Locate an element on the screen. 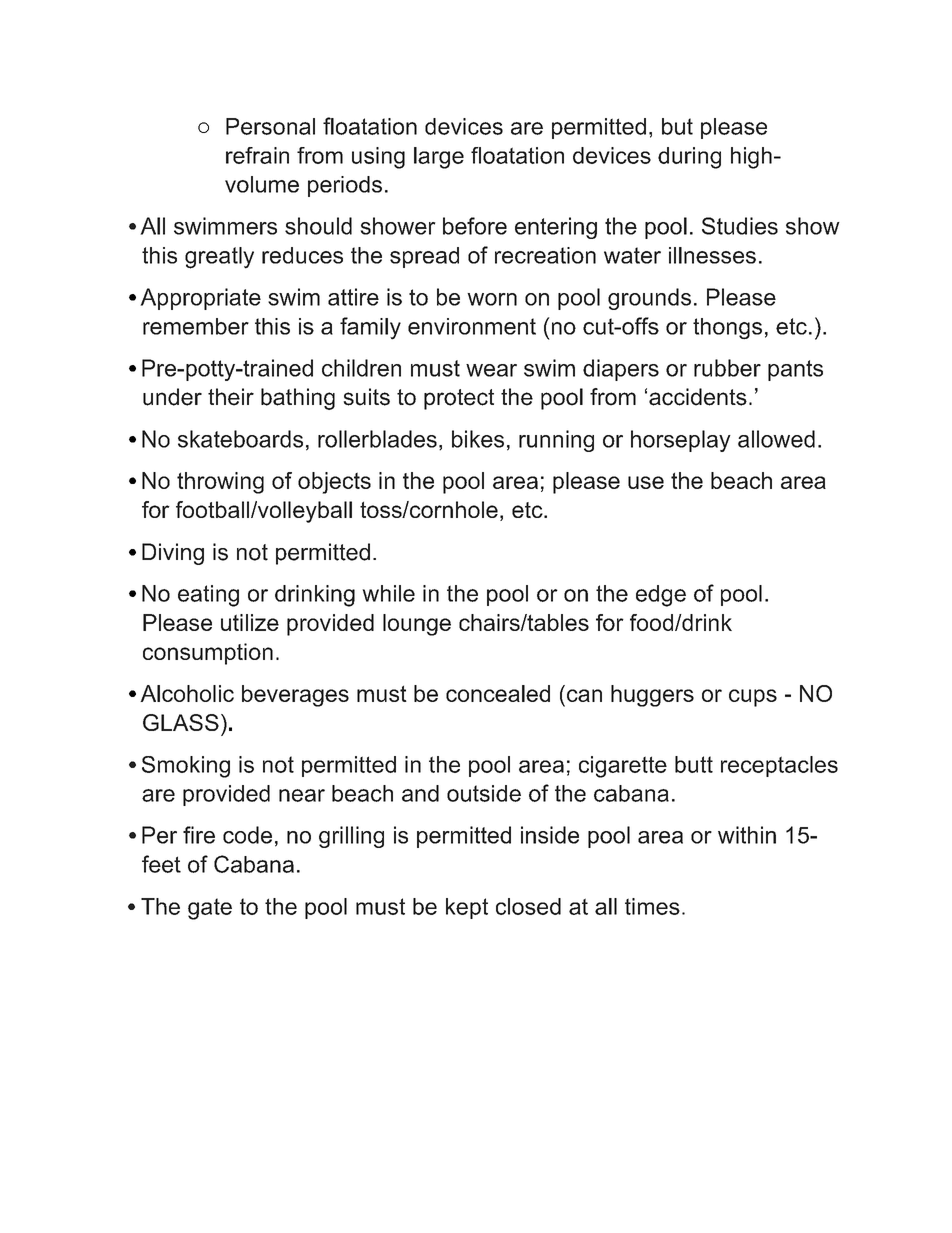 The image size is (952, 1233). refrain is located at coordinates (257, 155).
